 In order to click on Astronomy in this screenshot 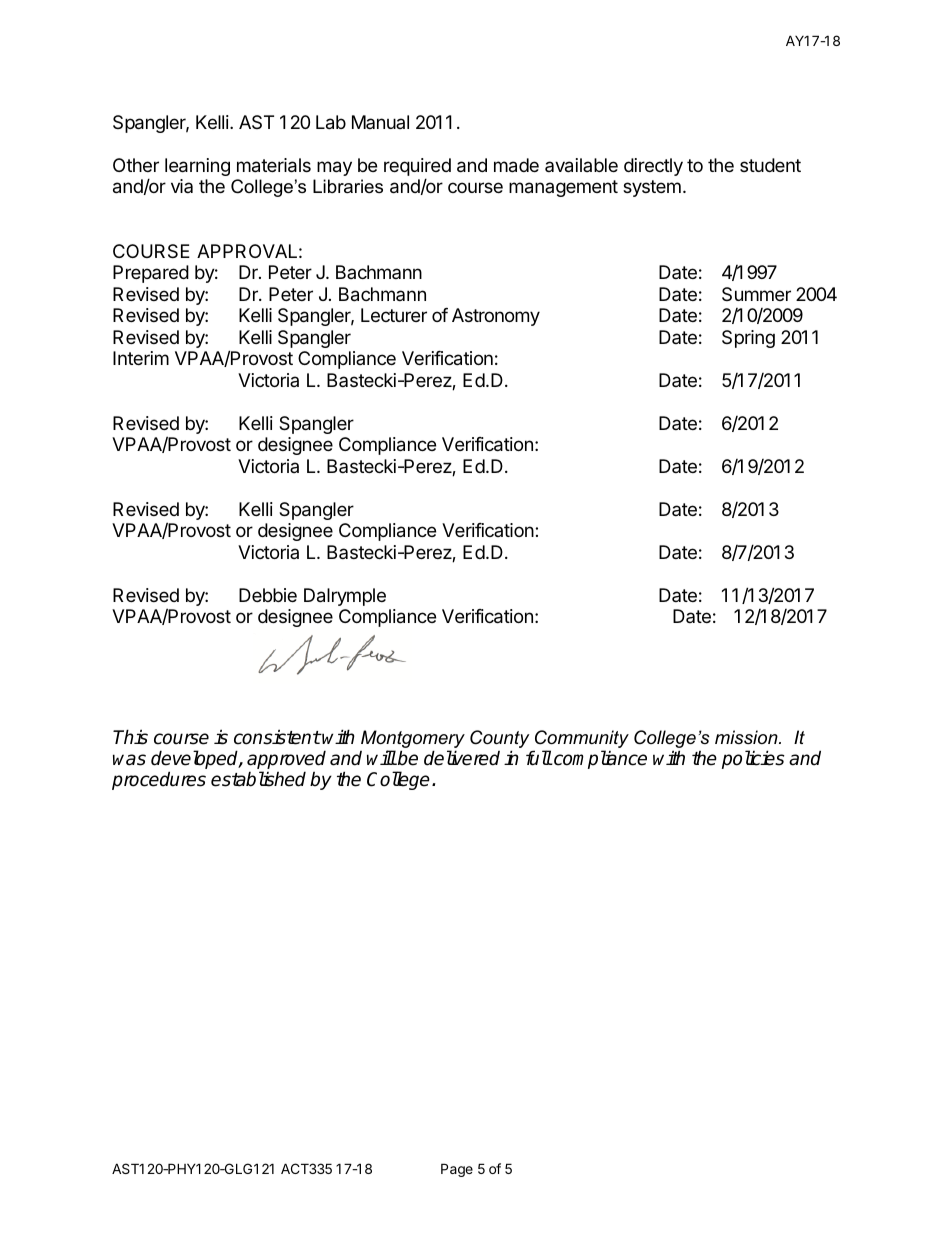, I will do `click(496, 317)`.
